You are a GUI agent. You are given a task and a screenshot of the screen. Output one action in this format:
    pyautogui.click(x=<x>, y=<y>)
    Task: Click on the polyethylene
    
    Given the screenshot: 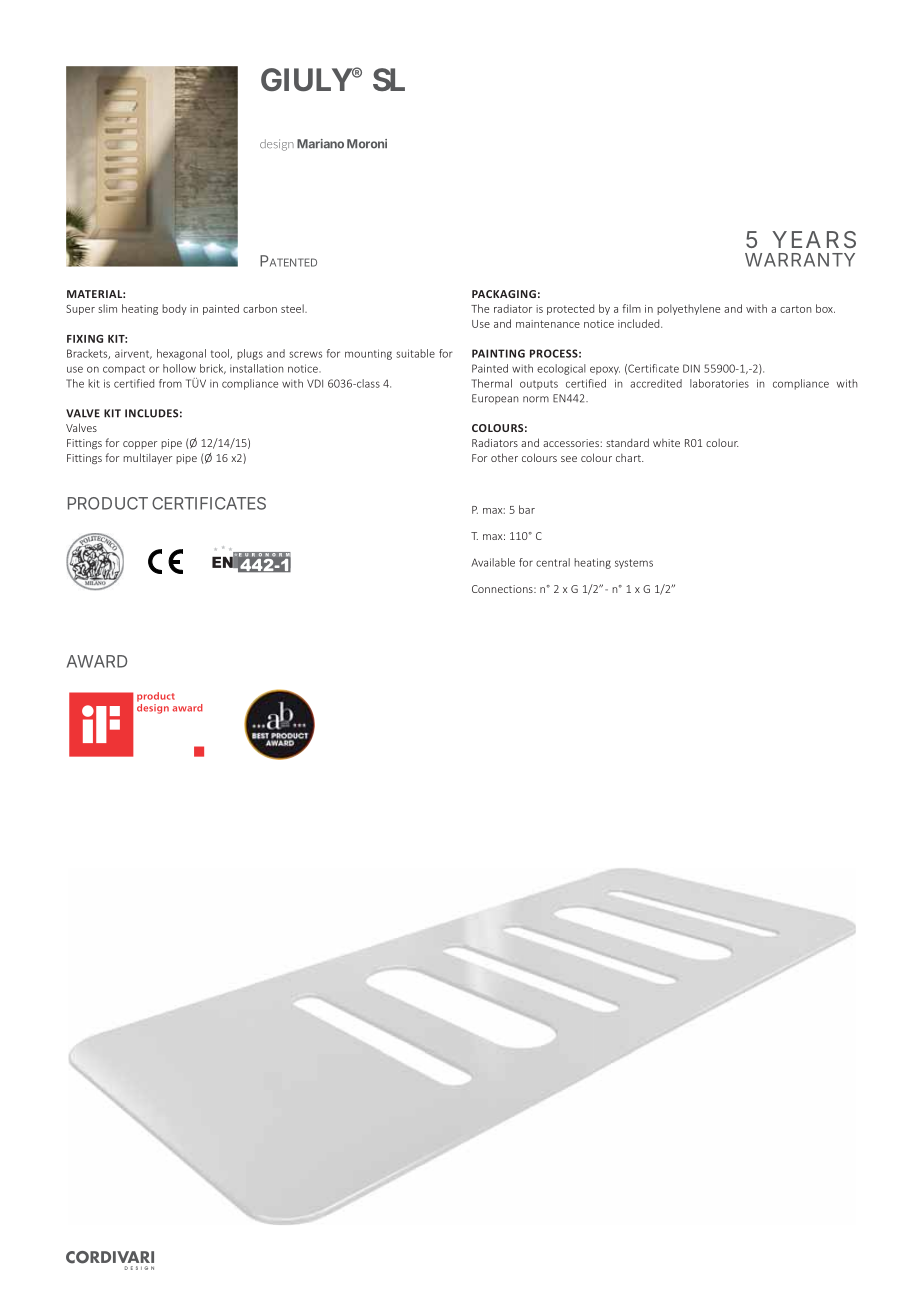 What is the action you would take?
    pyautogui.click(x=688, y=309)
